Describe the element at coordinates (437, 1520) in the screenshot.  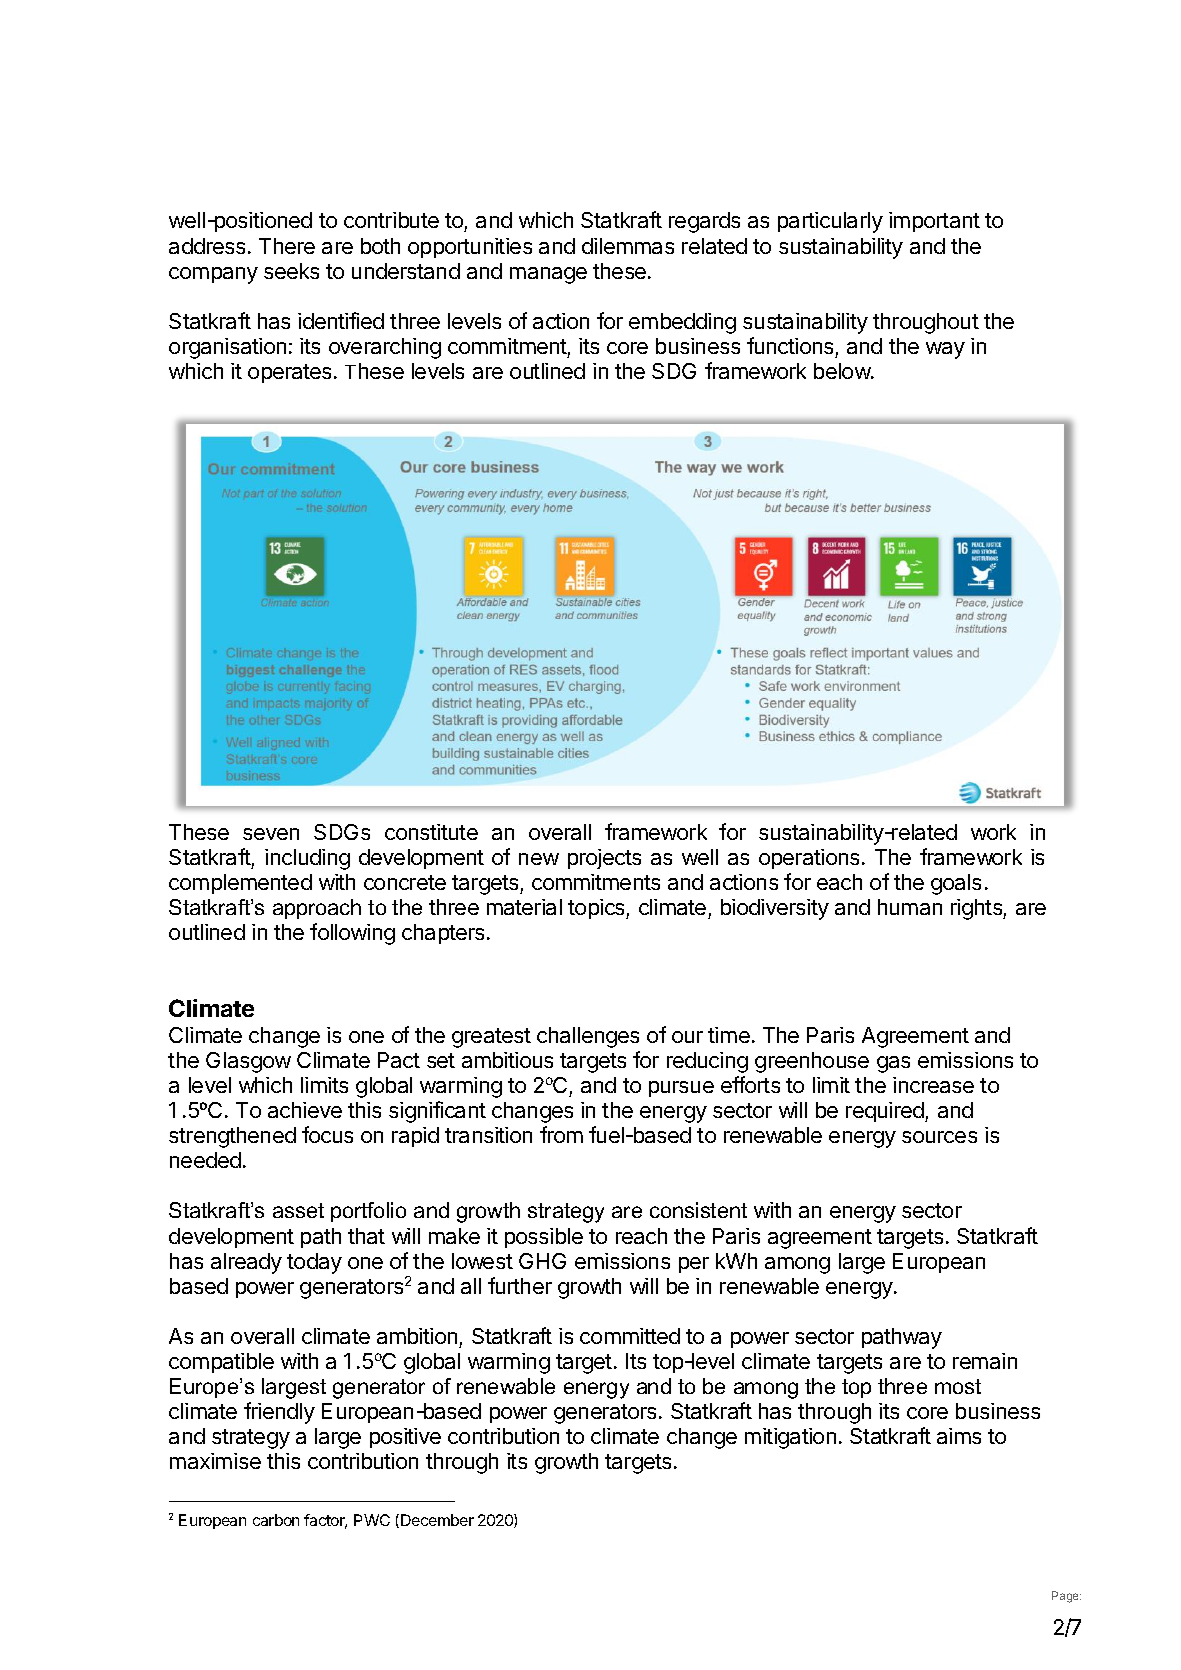
I see `December` at that location.
